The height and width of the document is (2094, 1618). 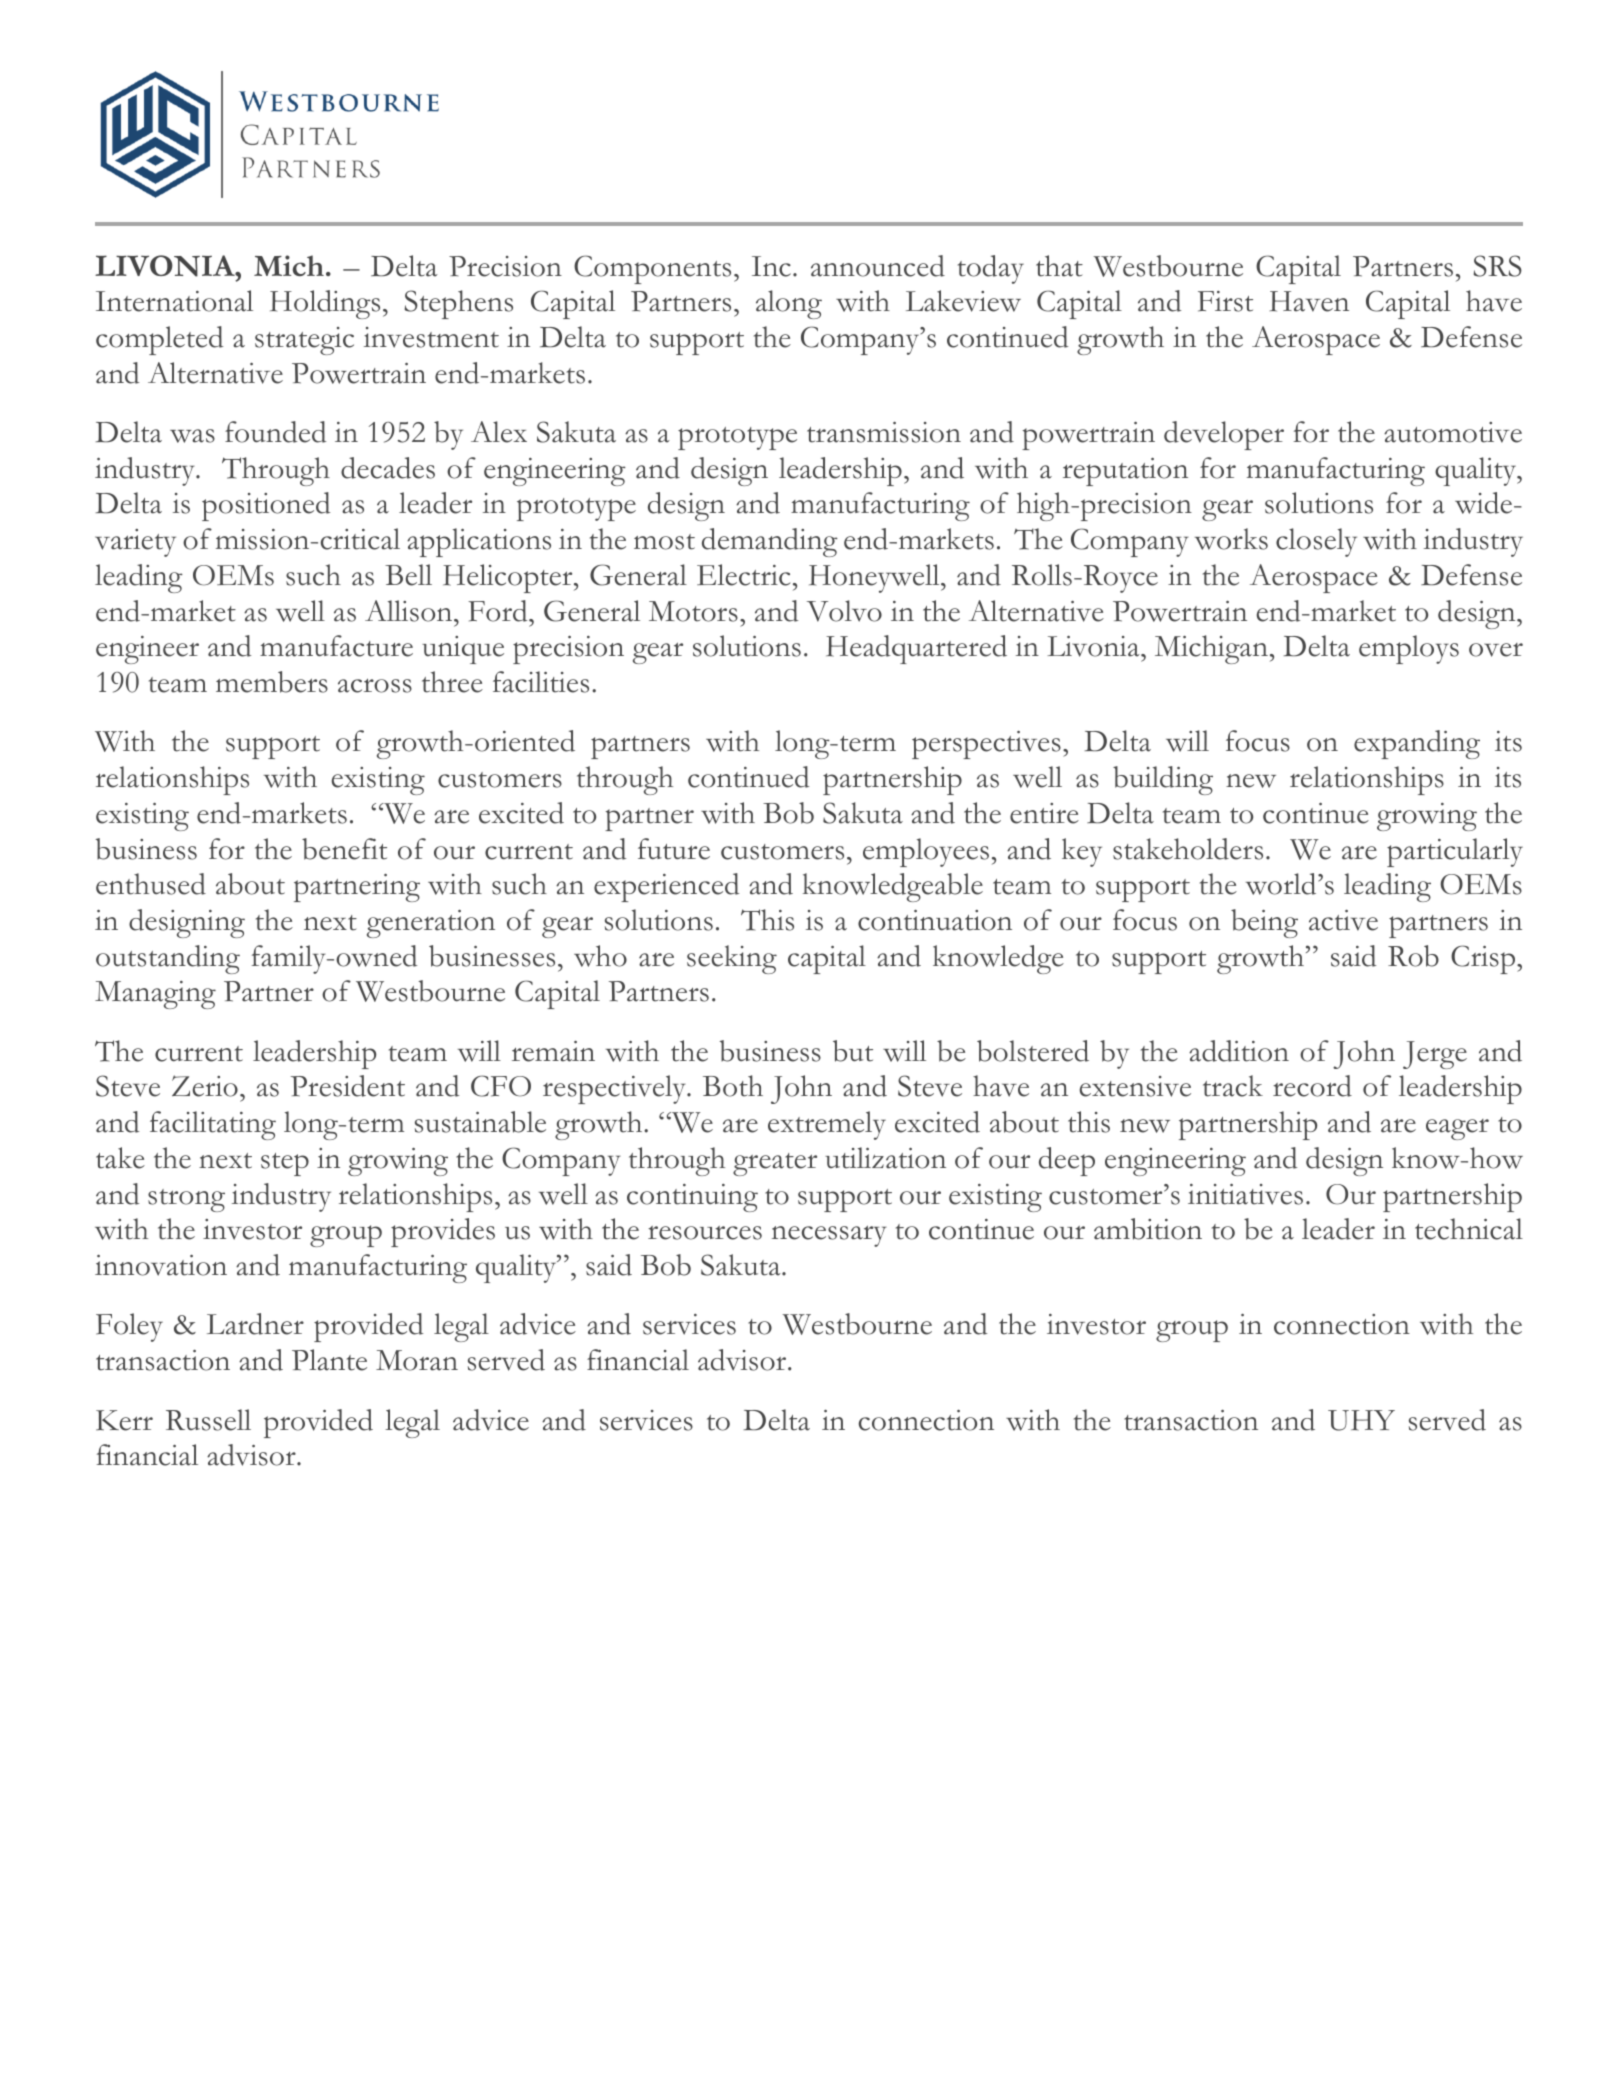 What do you see at coordinates (1225, 301) in the document?
I see `First` at bounding box center [1225, 301].
